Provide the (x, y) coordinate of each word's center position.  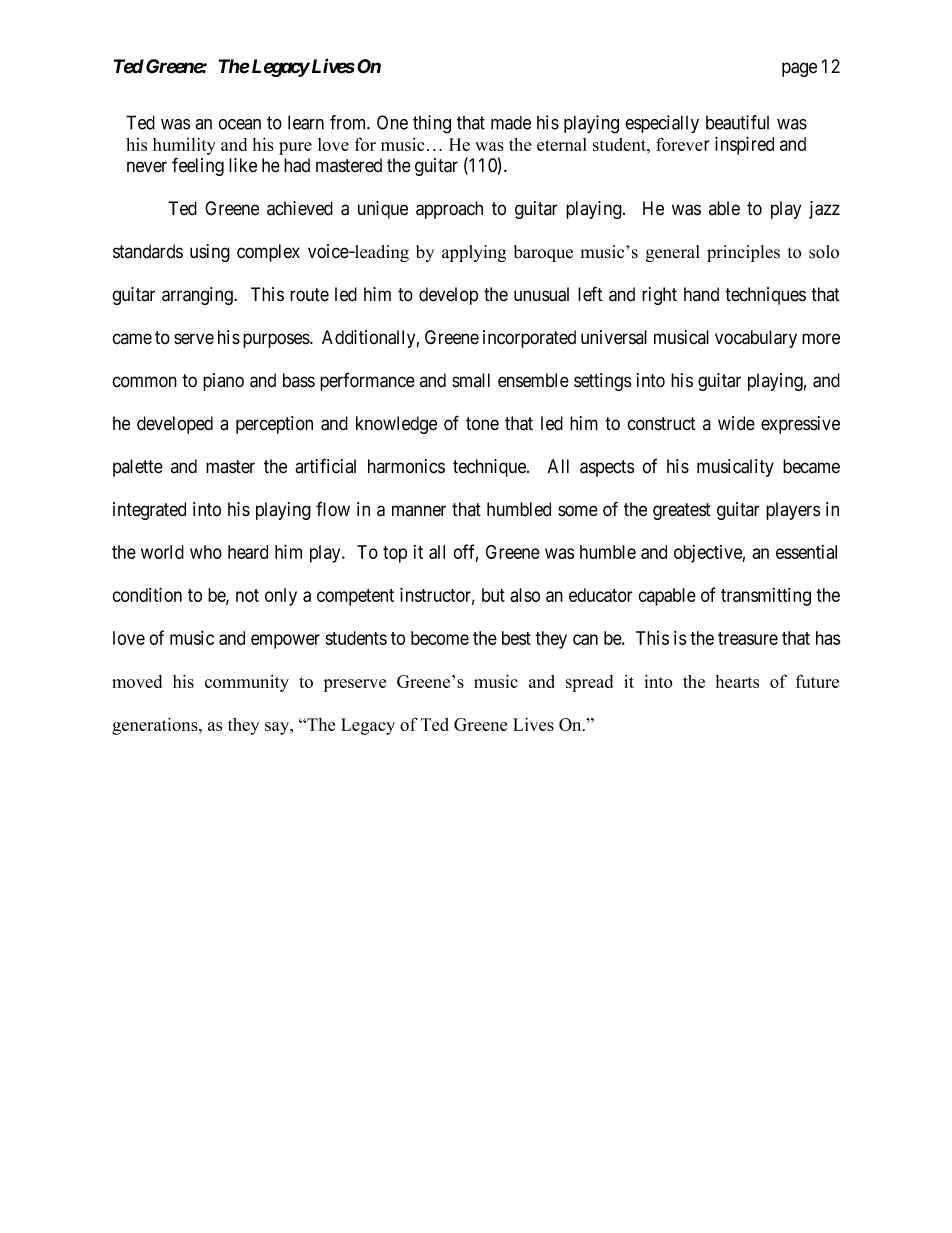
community (247, 683)
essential (806, 552)
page (799, 69)
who (206, 552)
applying (474, 253)
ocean (239, 124)
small (471, 380)
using (210, 253)
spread (589, 683)
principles (743, 253)
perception (274, 425)
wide (736, 423)
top (395, 554)
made (511, 123)
